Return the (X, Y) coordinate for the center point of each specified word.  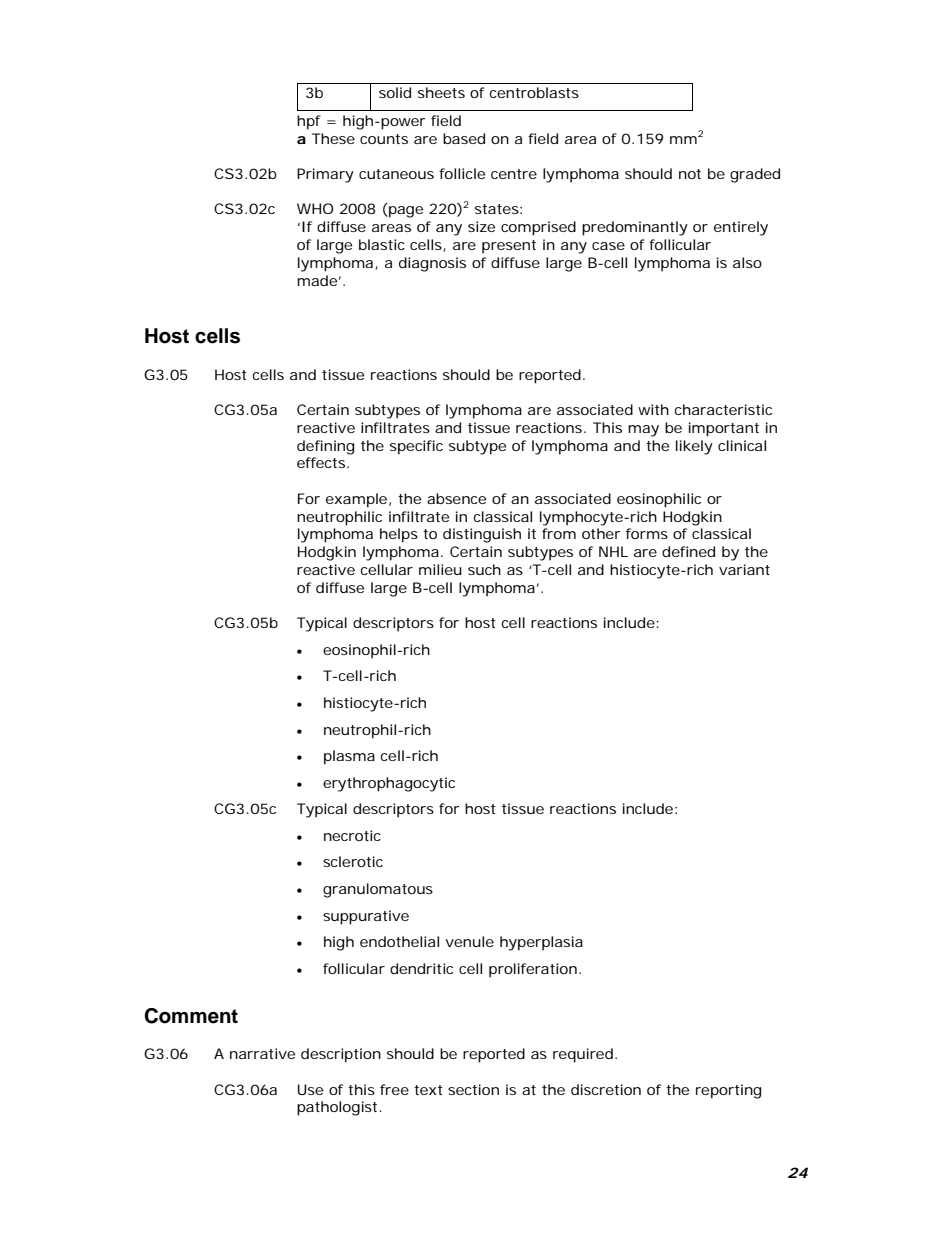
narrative (262, 1053)
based (464, 138)
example (356, 500)
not (690, 174)
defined (688, 551)
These (333, 138)
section (473, 1089)
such (484, 569)
